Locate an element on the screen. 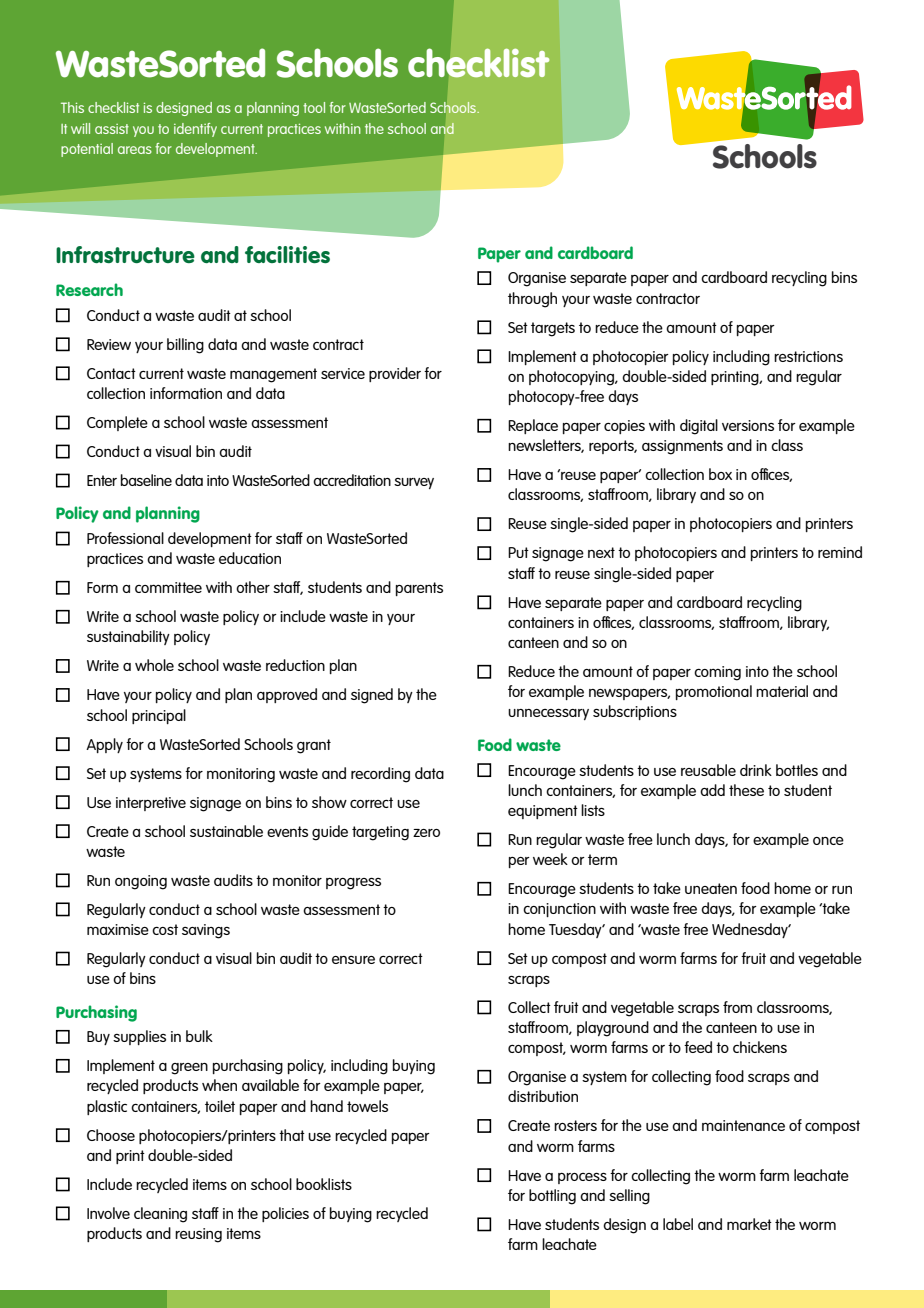 The height and width of the screenshot is (1308, 924). restrictions is located at coordinates (808, 356).
